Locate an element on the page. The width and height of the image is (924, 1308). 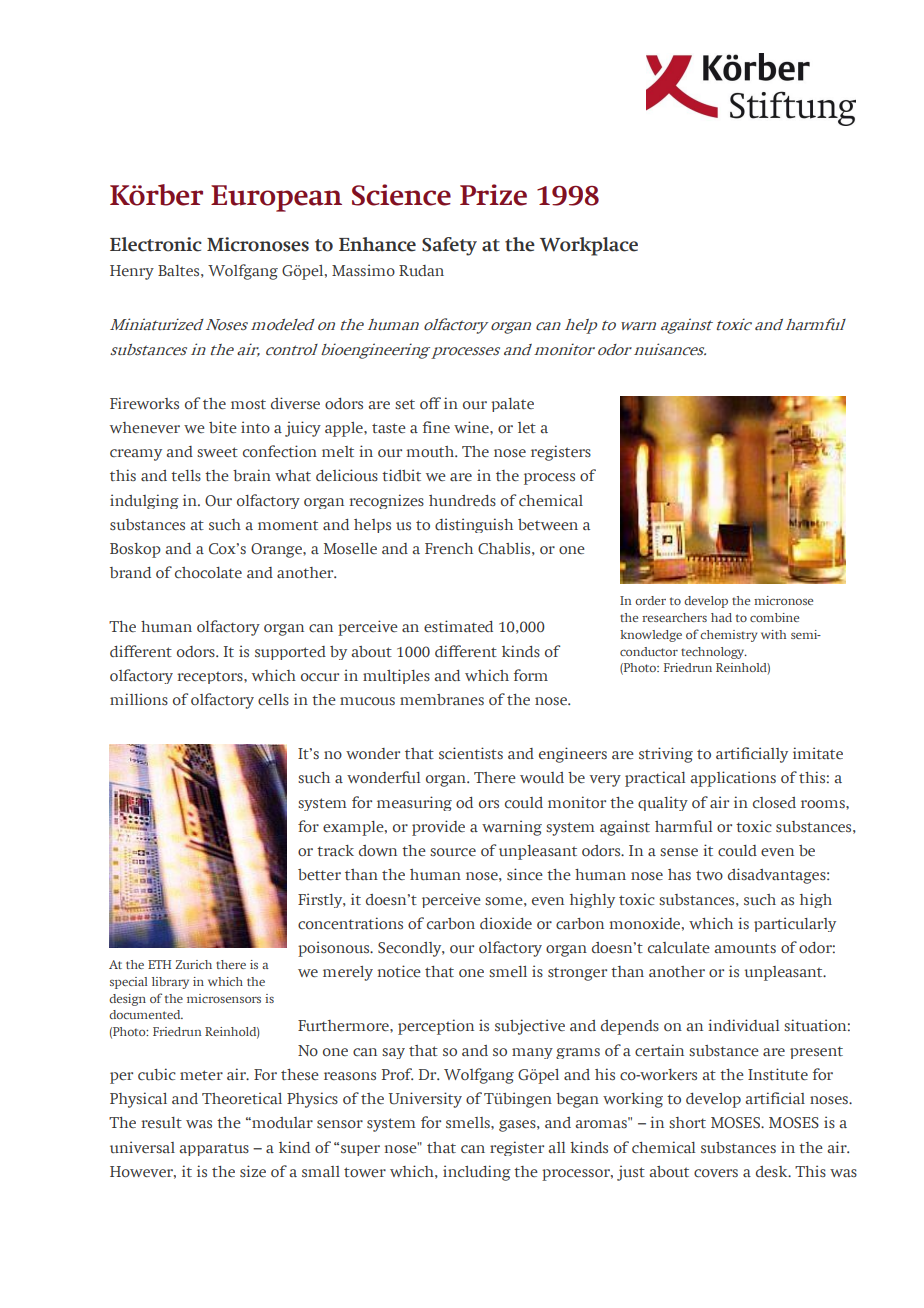
Workplace is located at coordinates (589, 246).
